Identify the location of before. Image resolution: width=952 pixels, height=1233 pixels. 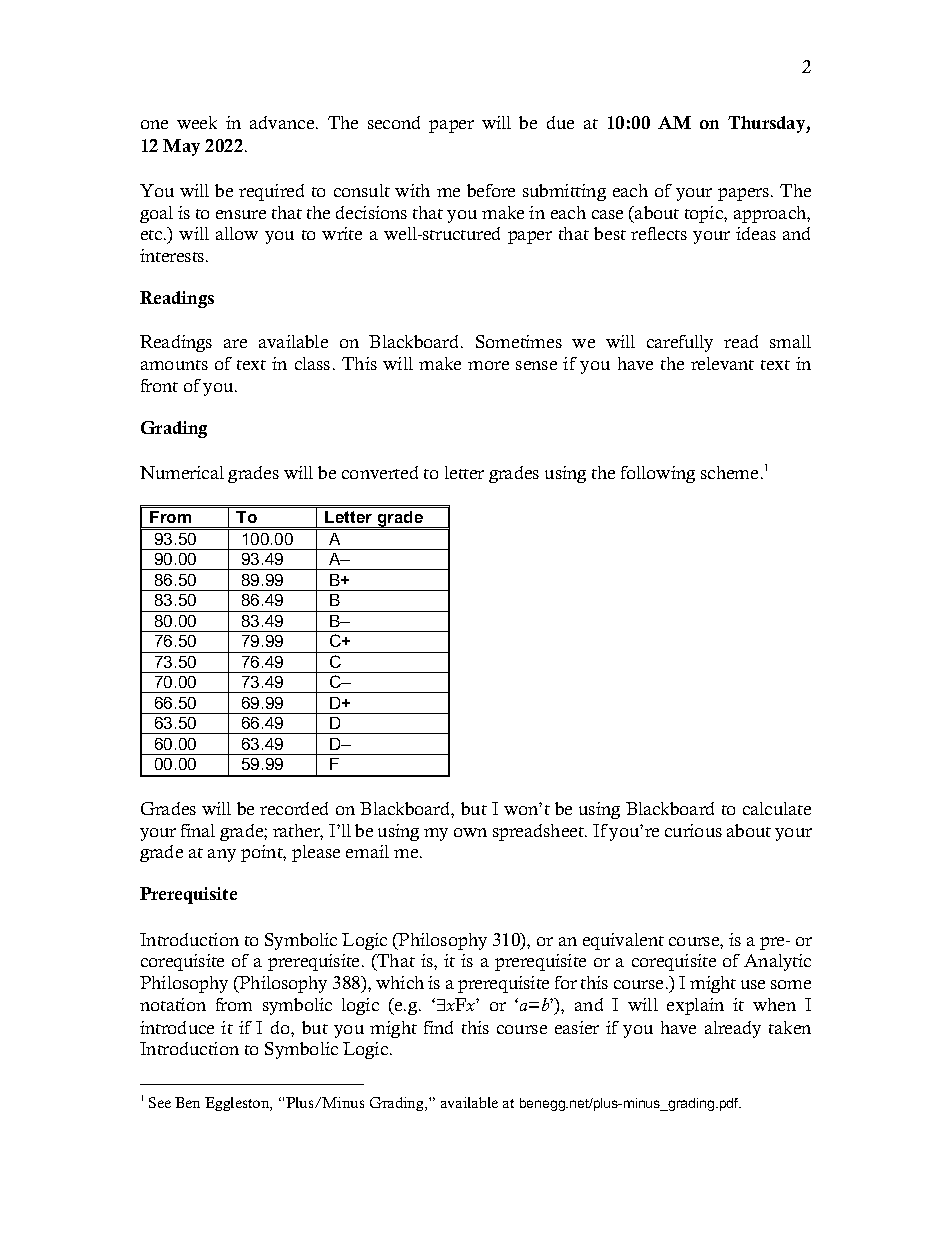
(491, 190).
